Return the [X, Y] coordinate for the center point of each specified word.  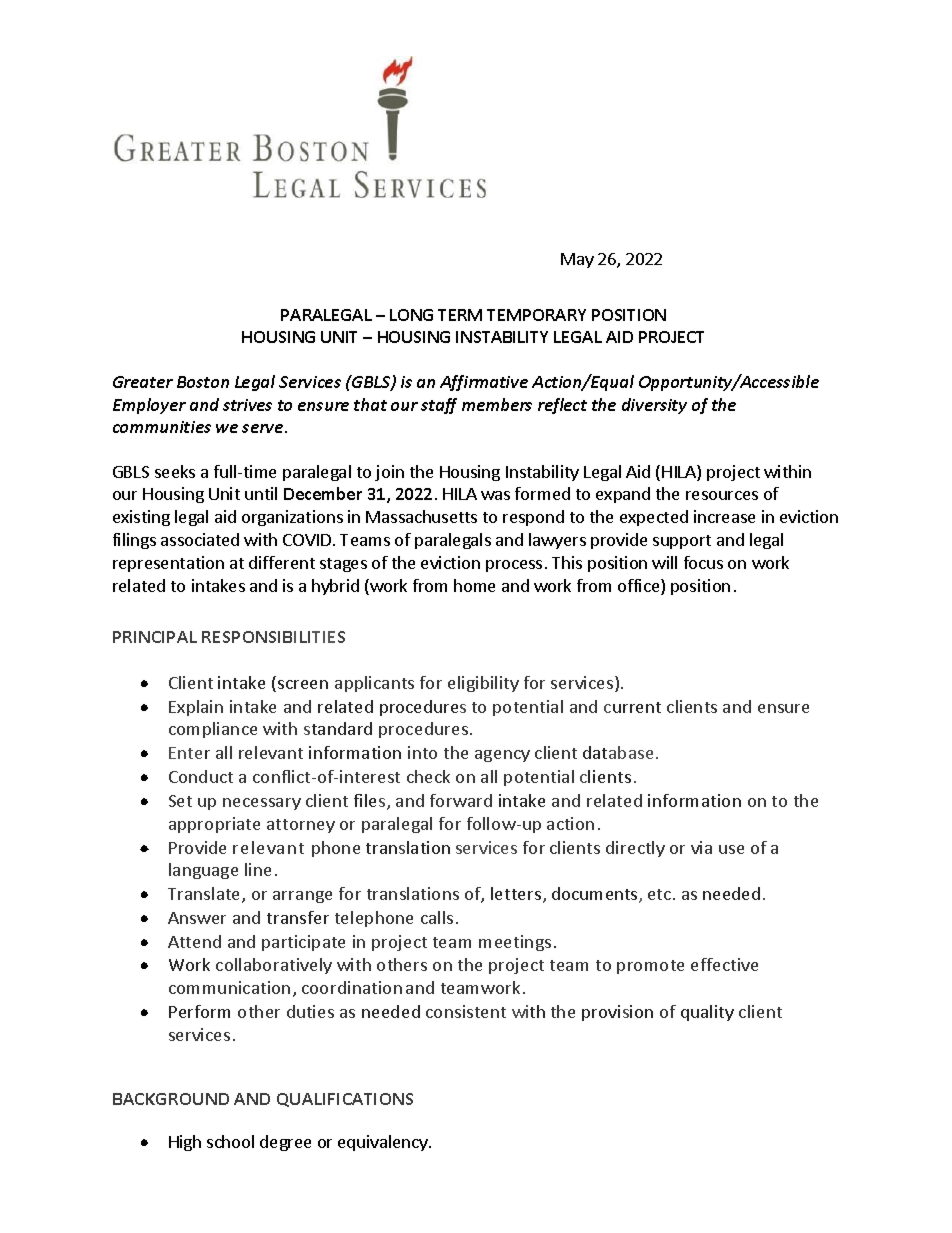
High [185, 1143]
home [474, 585]
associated [200, 539]
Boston [203, 382]
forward [461, 800]
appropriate [214, 825]
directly [635, 849]
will [664, 562]
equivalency [384, 1143]
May [577, 260]
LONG [411, 315]
